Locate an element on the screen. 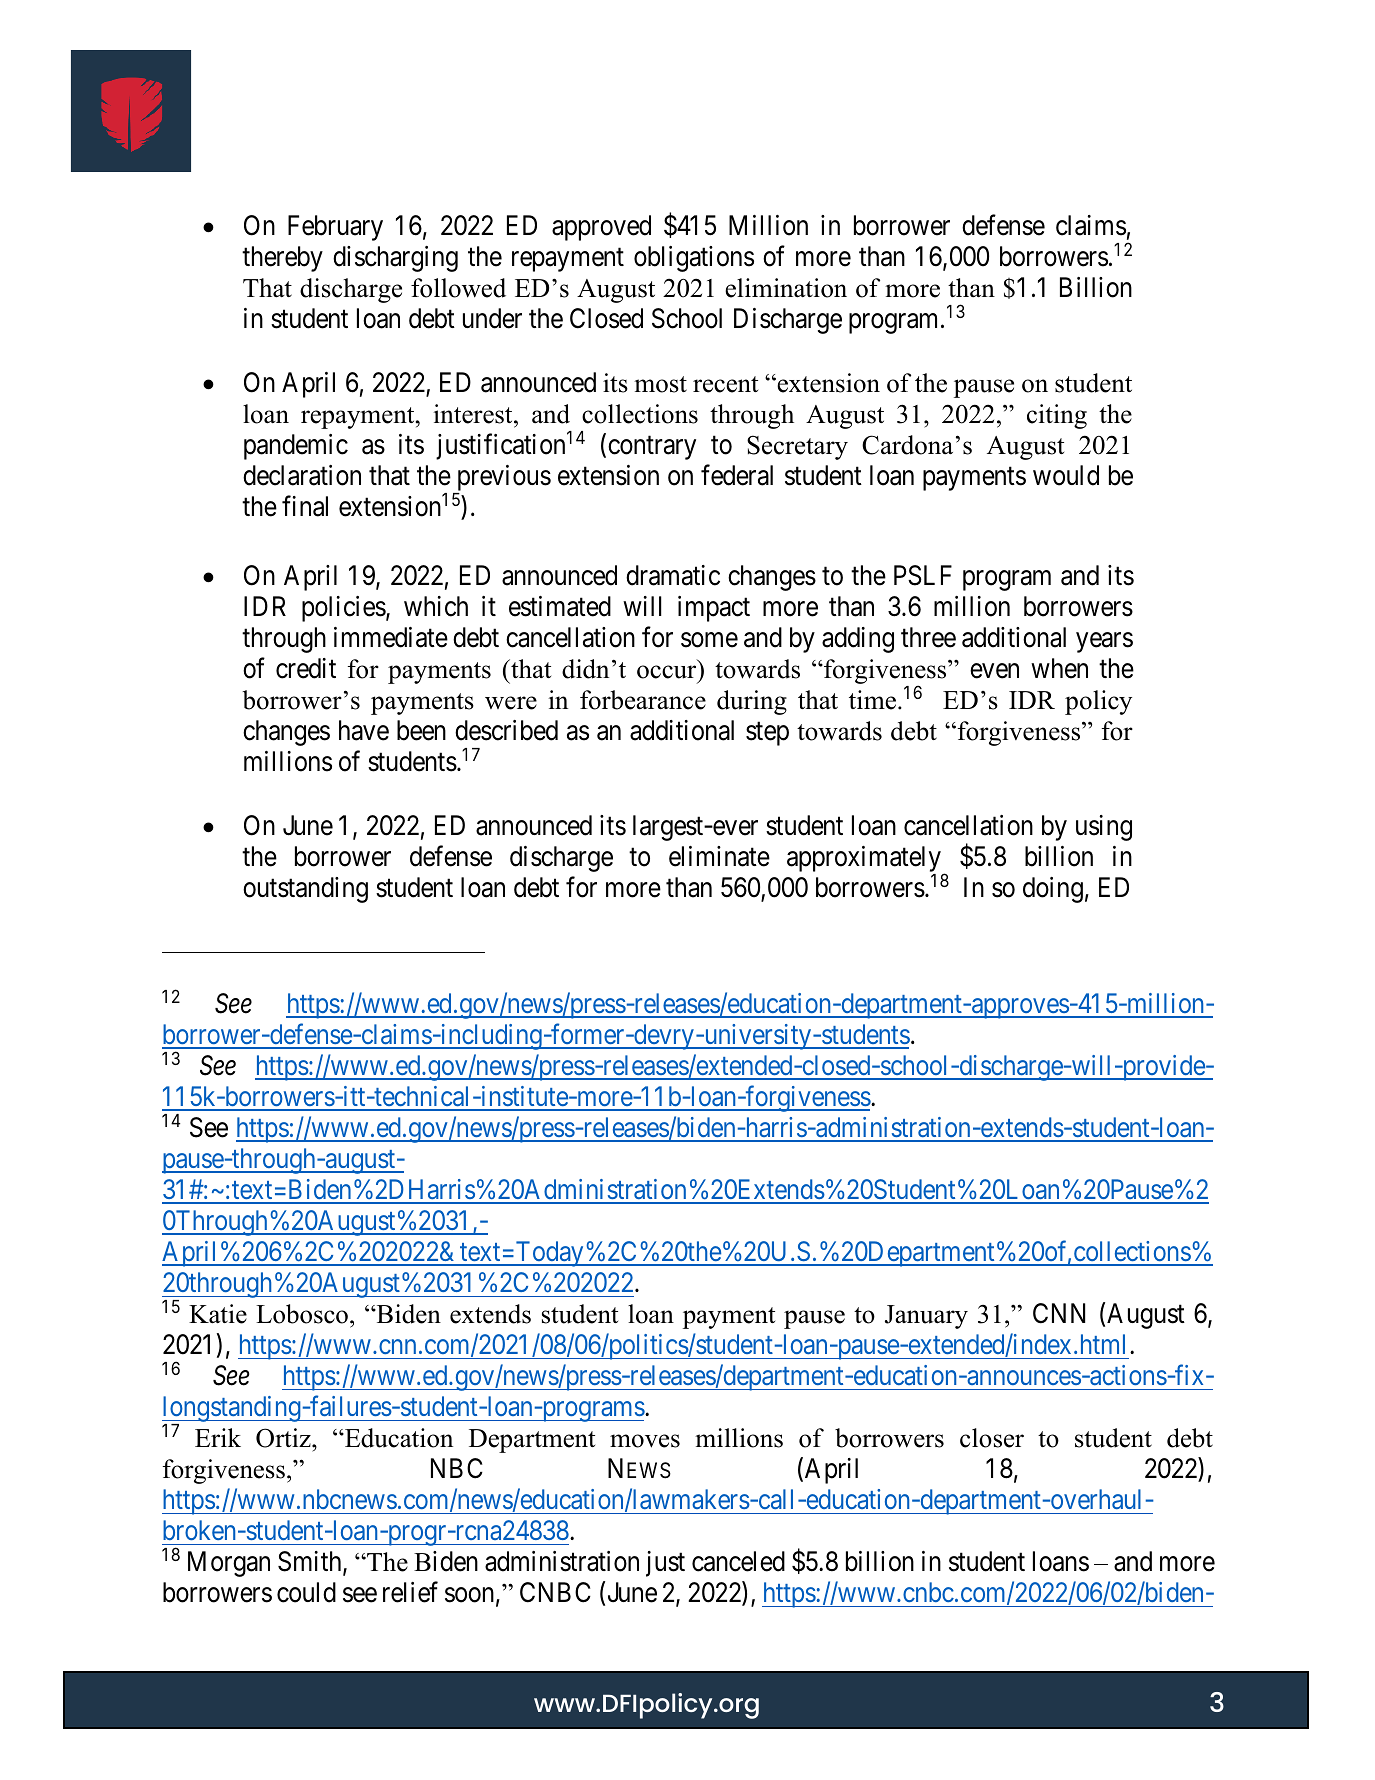  doing is located at coordinates (1053, 890).
